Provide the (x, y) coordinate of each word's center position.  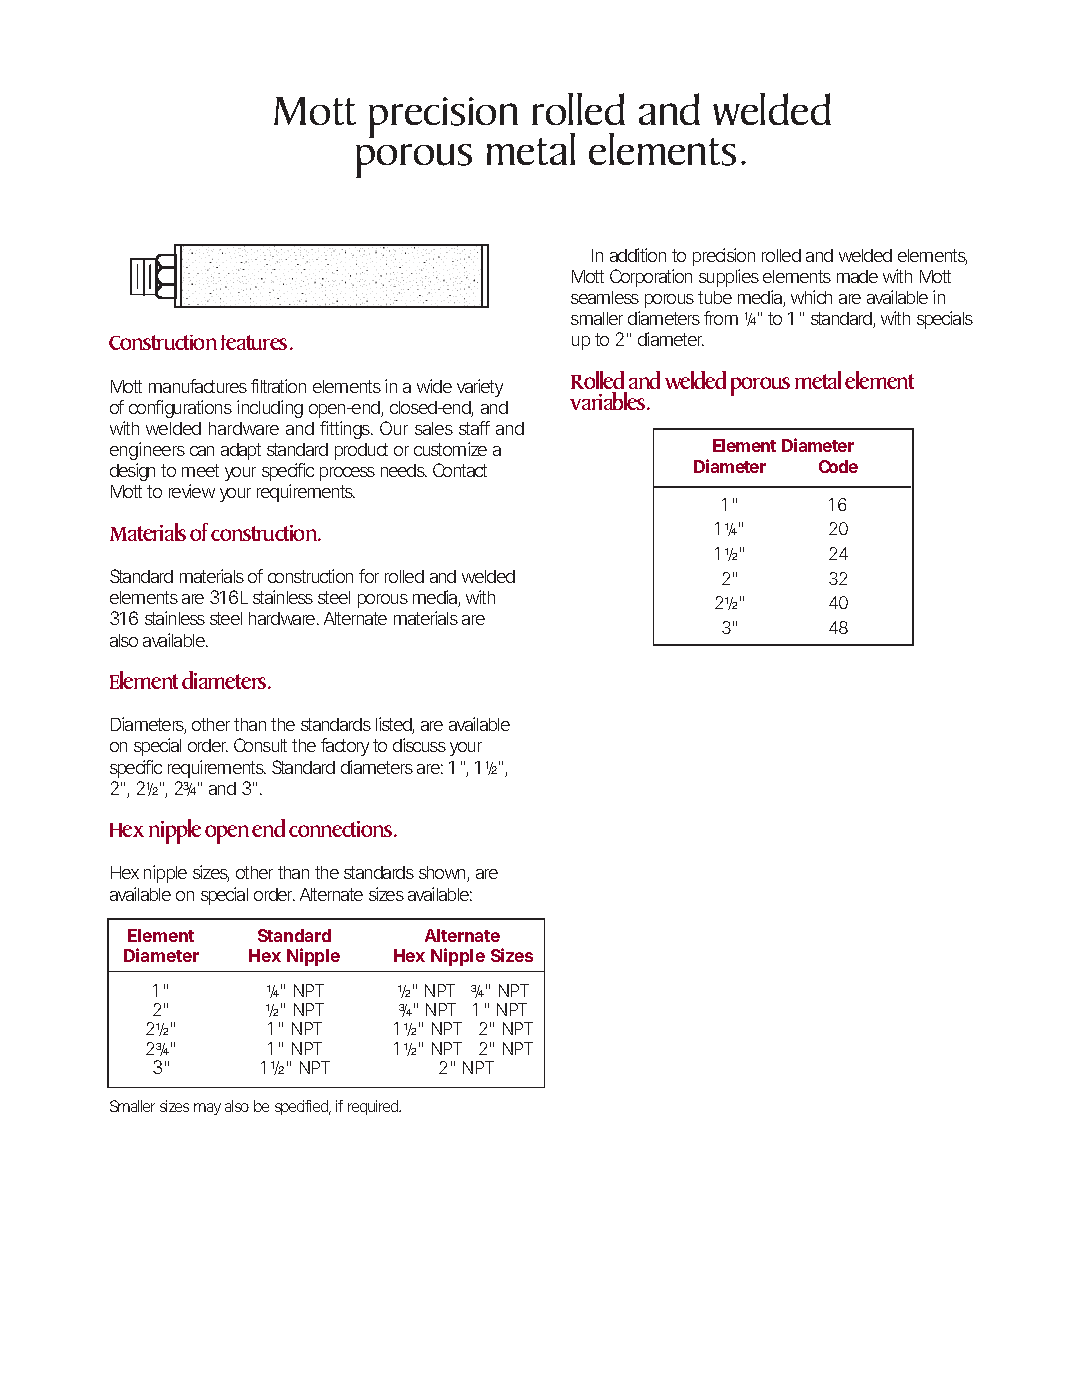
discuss (419, 745)
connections (342, 829)
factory (345, 747)
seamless (605, 297)
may (207, 1109)
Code (838, 466)
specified (303, 1107)
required (374, 1107)
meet (200, 470)
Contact (460, 470)
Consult (260, 745)
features (256, 342)
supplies (729, 278)
